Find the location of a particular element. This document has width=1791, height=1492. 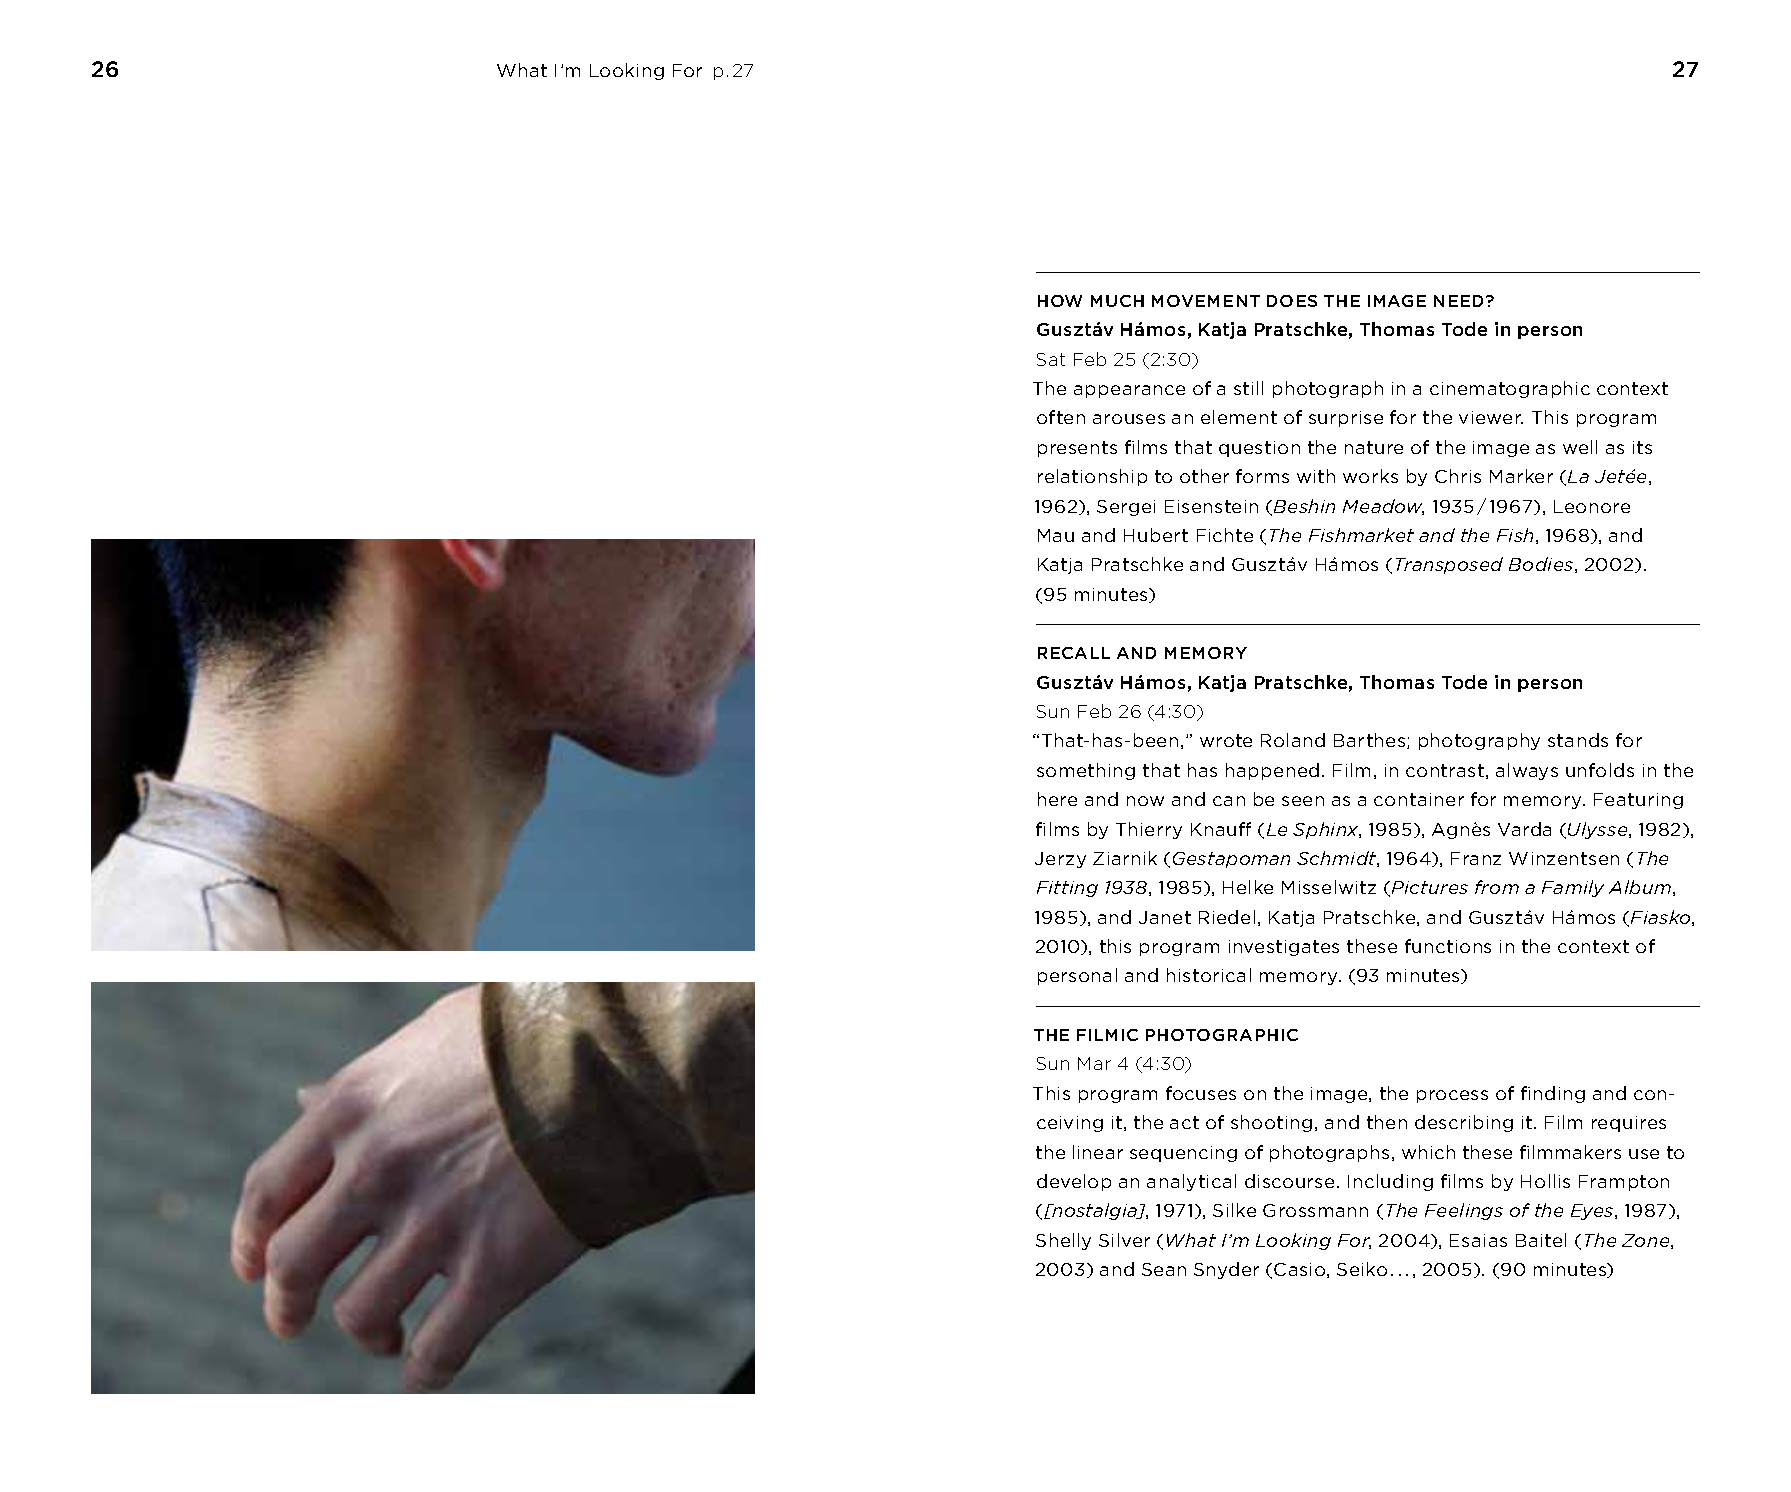

Need is located at coordinates (1460, 301).
